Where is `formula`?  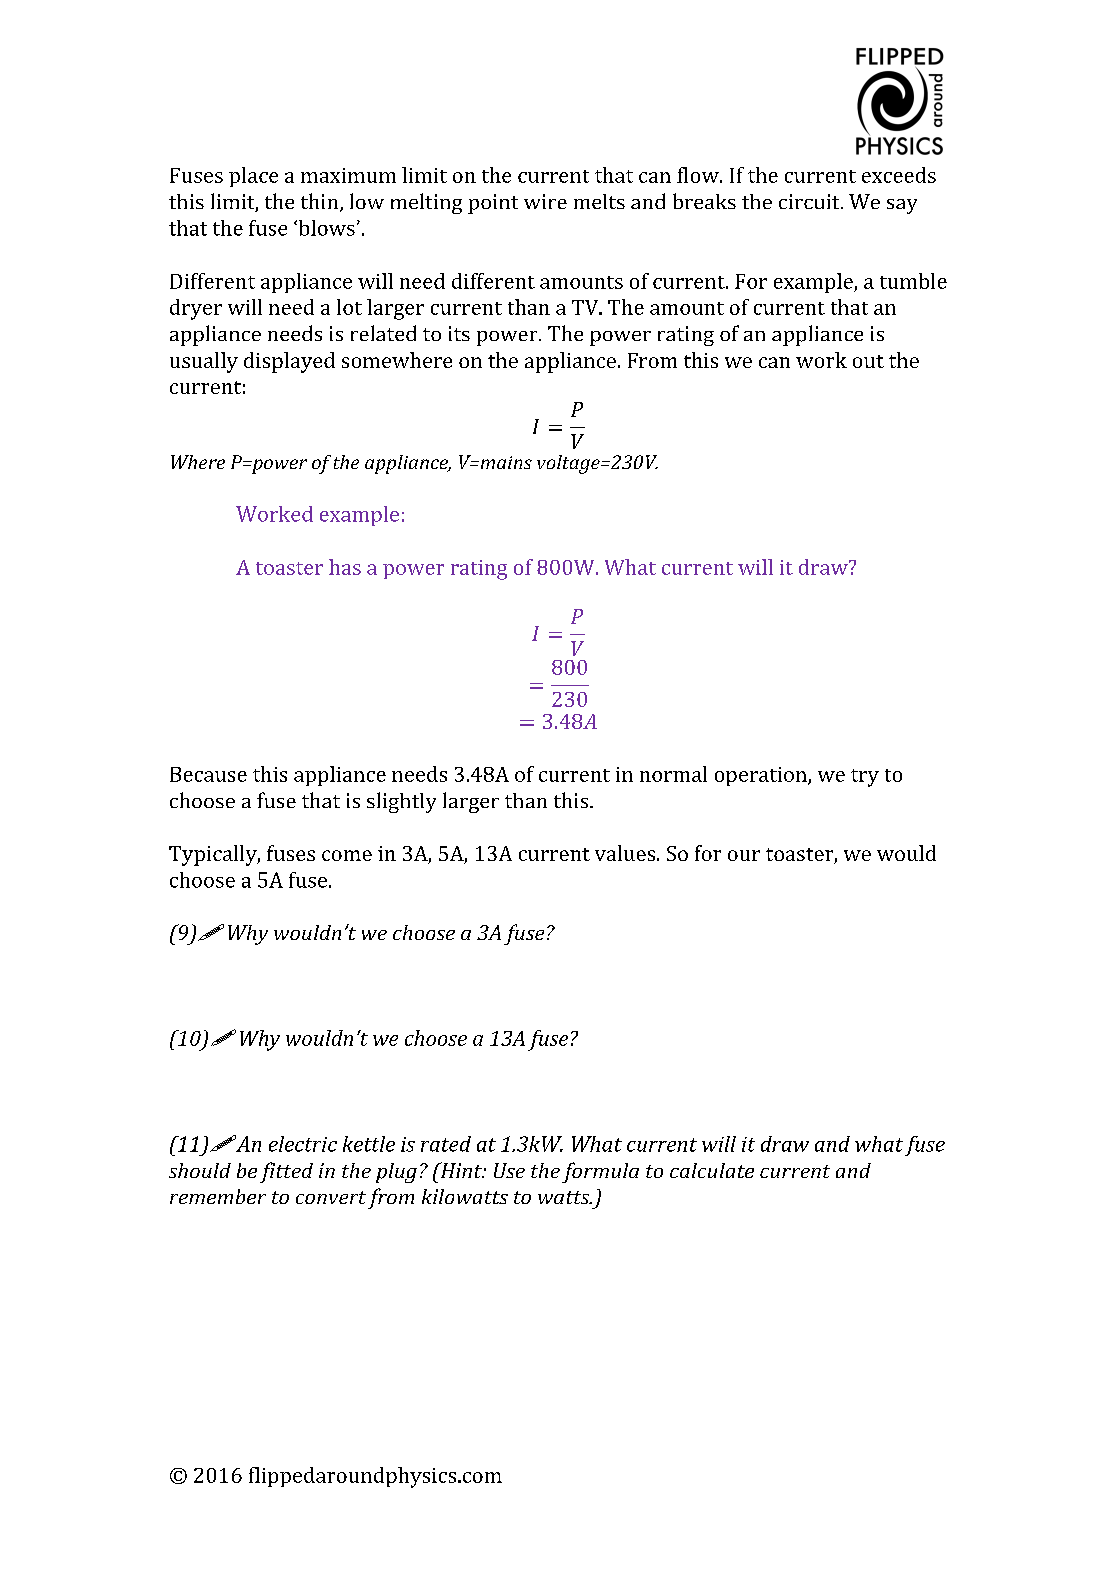 formula is located at coordinates (600, 1172).
